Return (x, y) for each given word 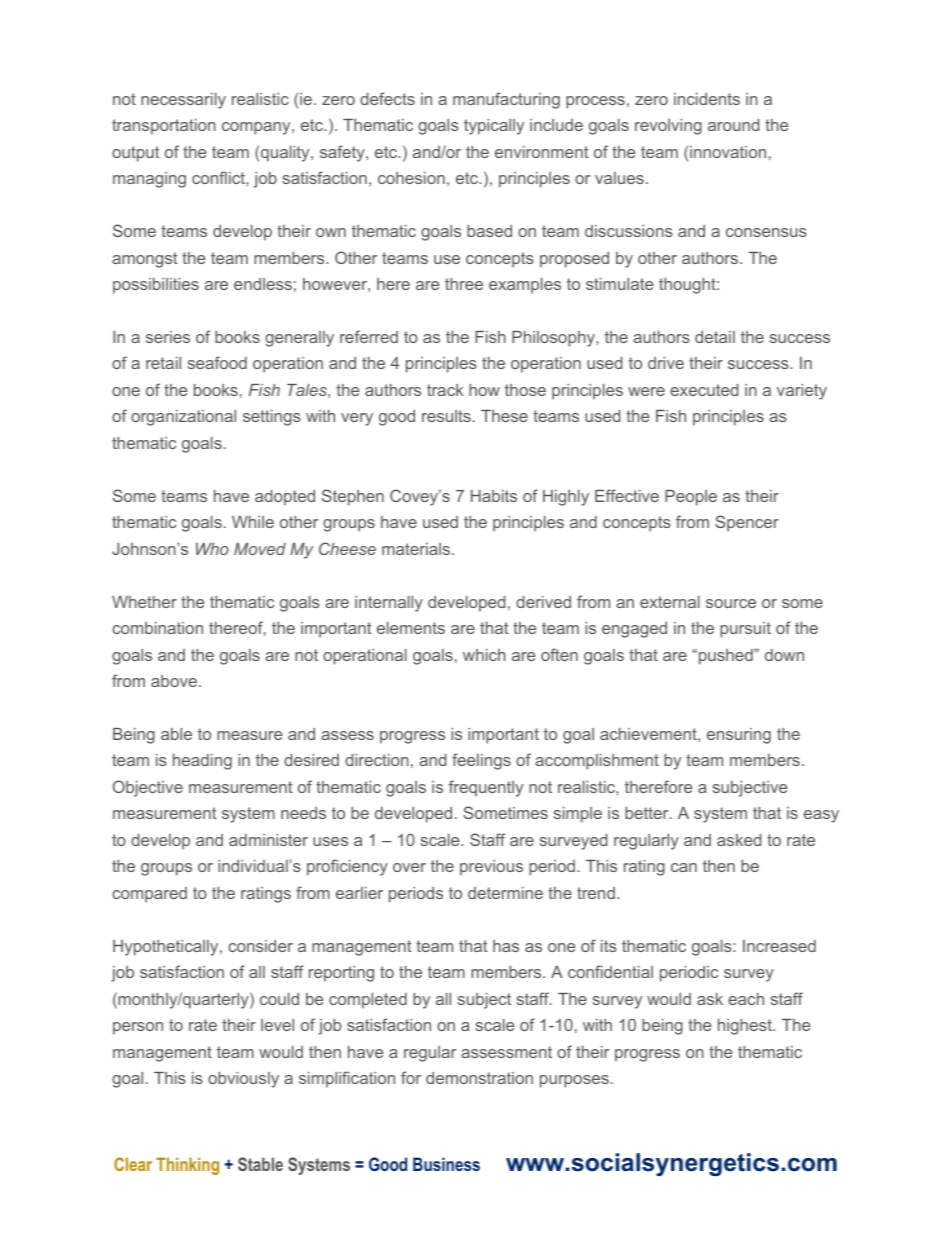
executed (704, 390)
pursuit (745, 630)
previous (491, 868)
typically (494, 127)
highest (746, 1027)
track (445, 390)
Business (446, 1164)
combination (157, 628)
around (733, 125)
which (484, 655)
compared (149, 895)
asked (739, 840)
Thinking (187, 1166)
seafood (217, 362)
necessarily (183, 101)
